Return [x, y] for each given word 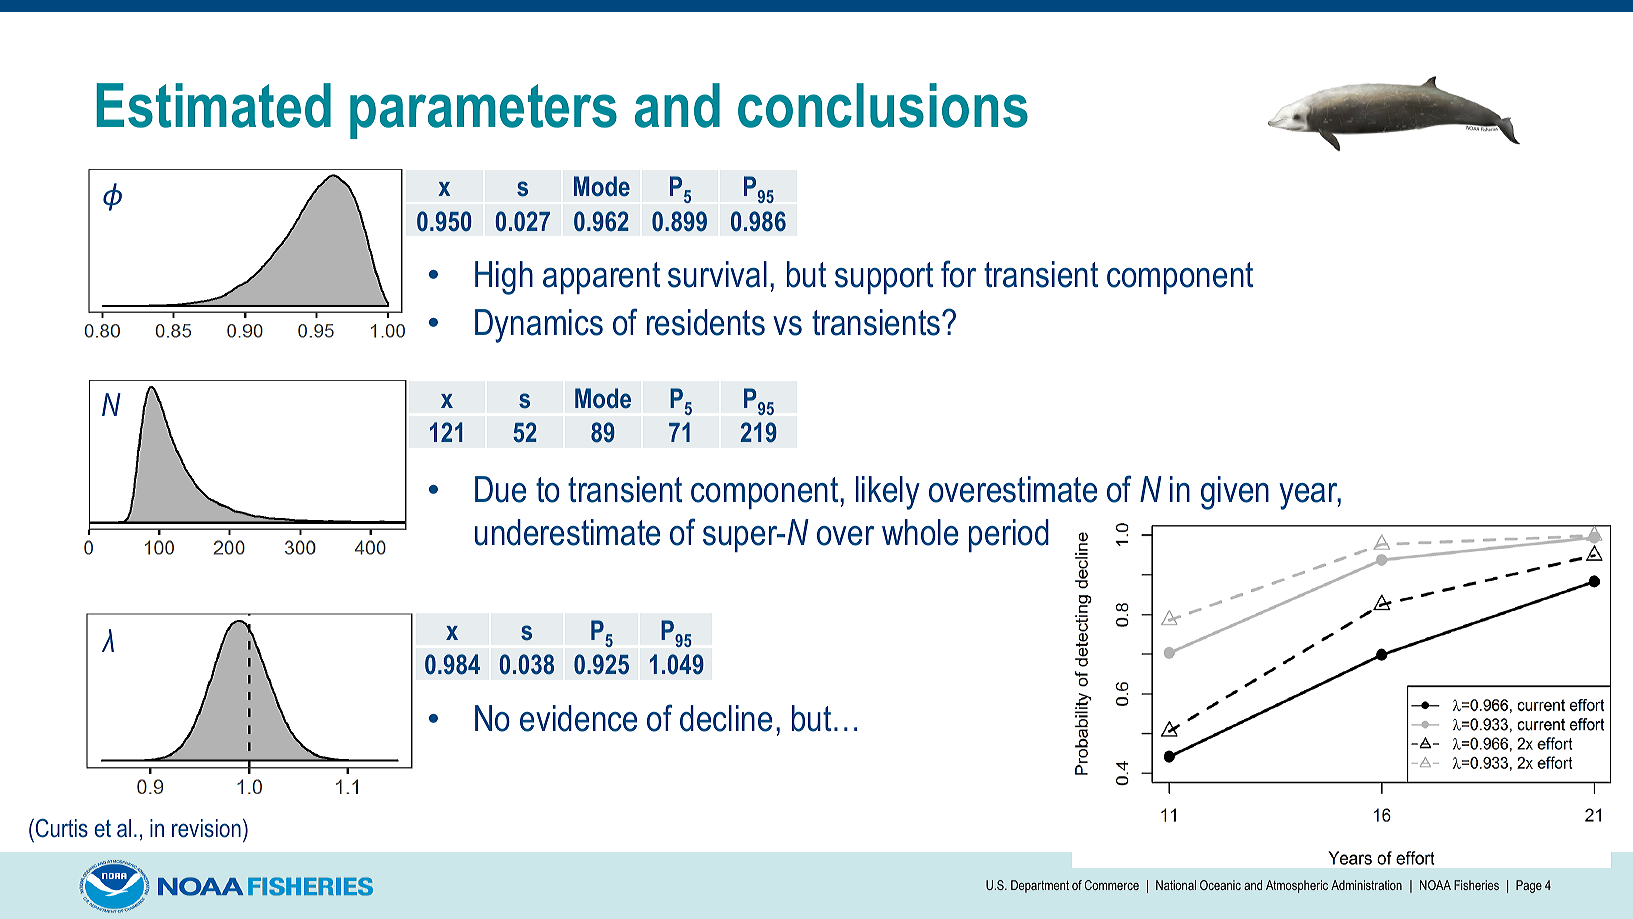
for [958, 274]
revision [206, 828]
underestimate [567, 532]
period [1009, 535]
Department [1040, 886]
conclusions [883, 105]
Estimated [213, 105]
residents [706, 322]
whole [920, 532]
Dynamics [539, 326]
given [1235, 493]
